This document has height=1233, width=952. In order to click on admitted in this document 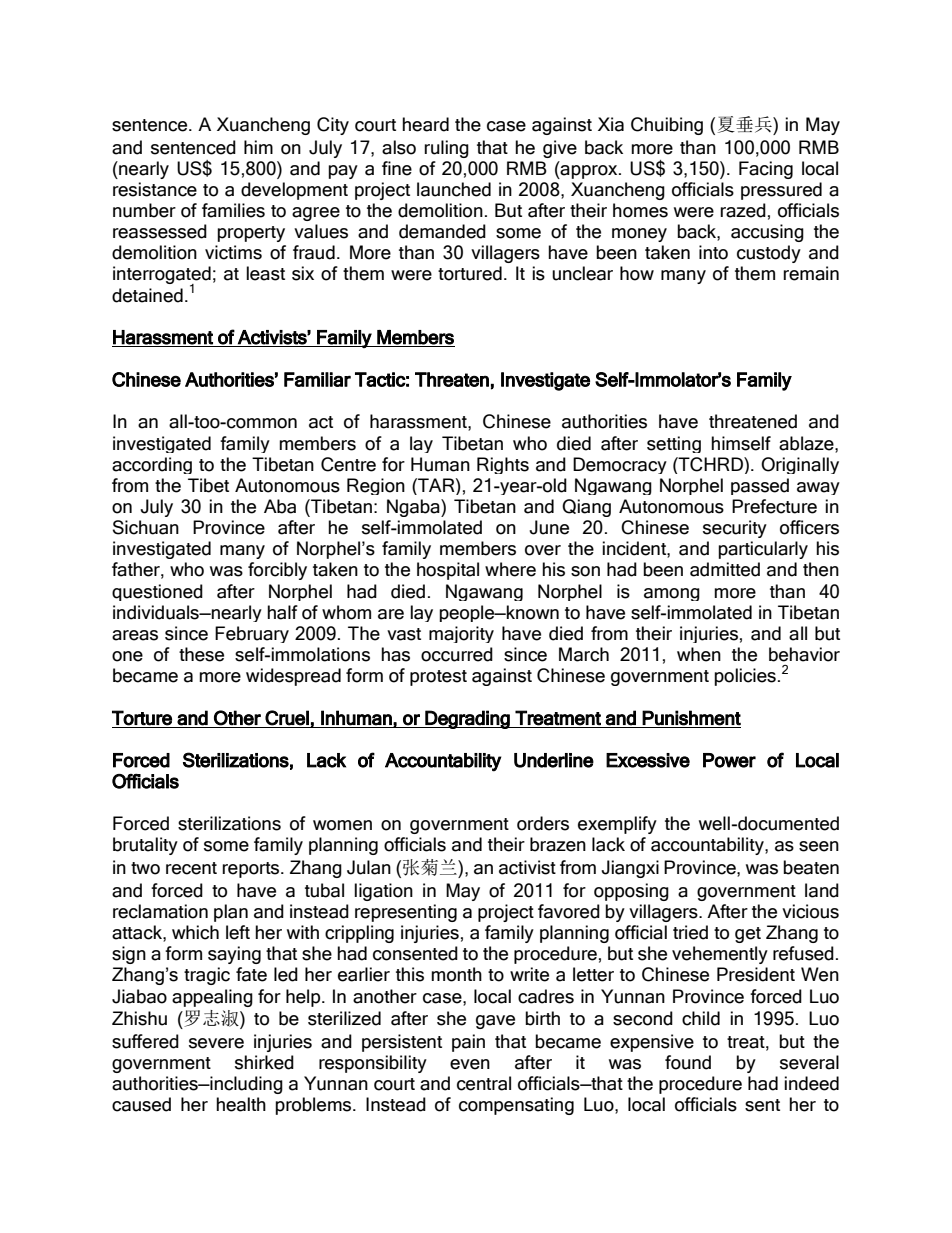, I will do `click(725, 569)`.
